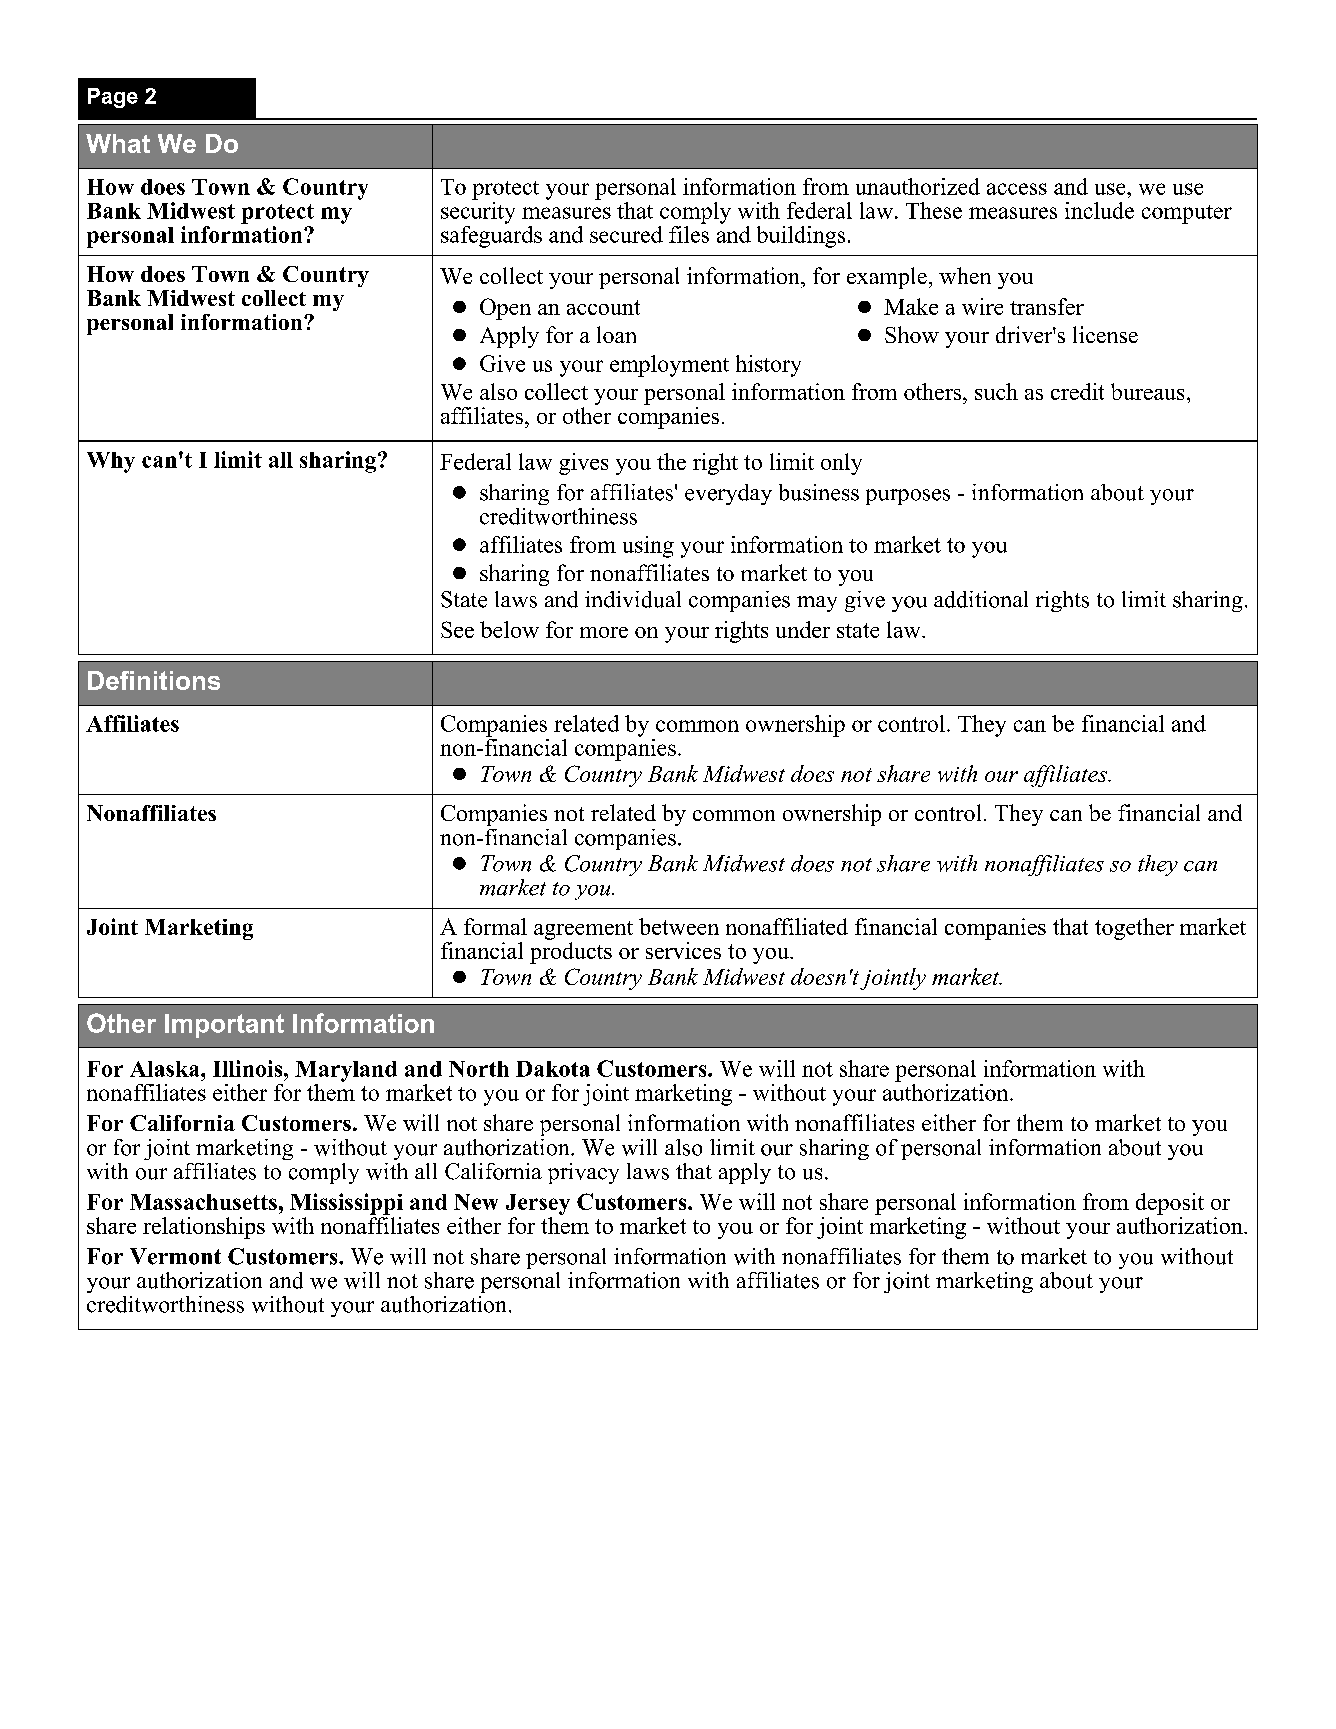 Image resolution: width=1336 pixels, height=1729 pixels. What do you see at coordinates (604, 632) in the screenshot?
I see `more` at bounding box center [604, 632].
